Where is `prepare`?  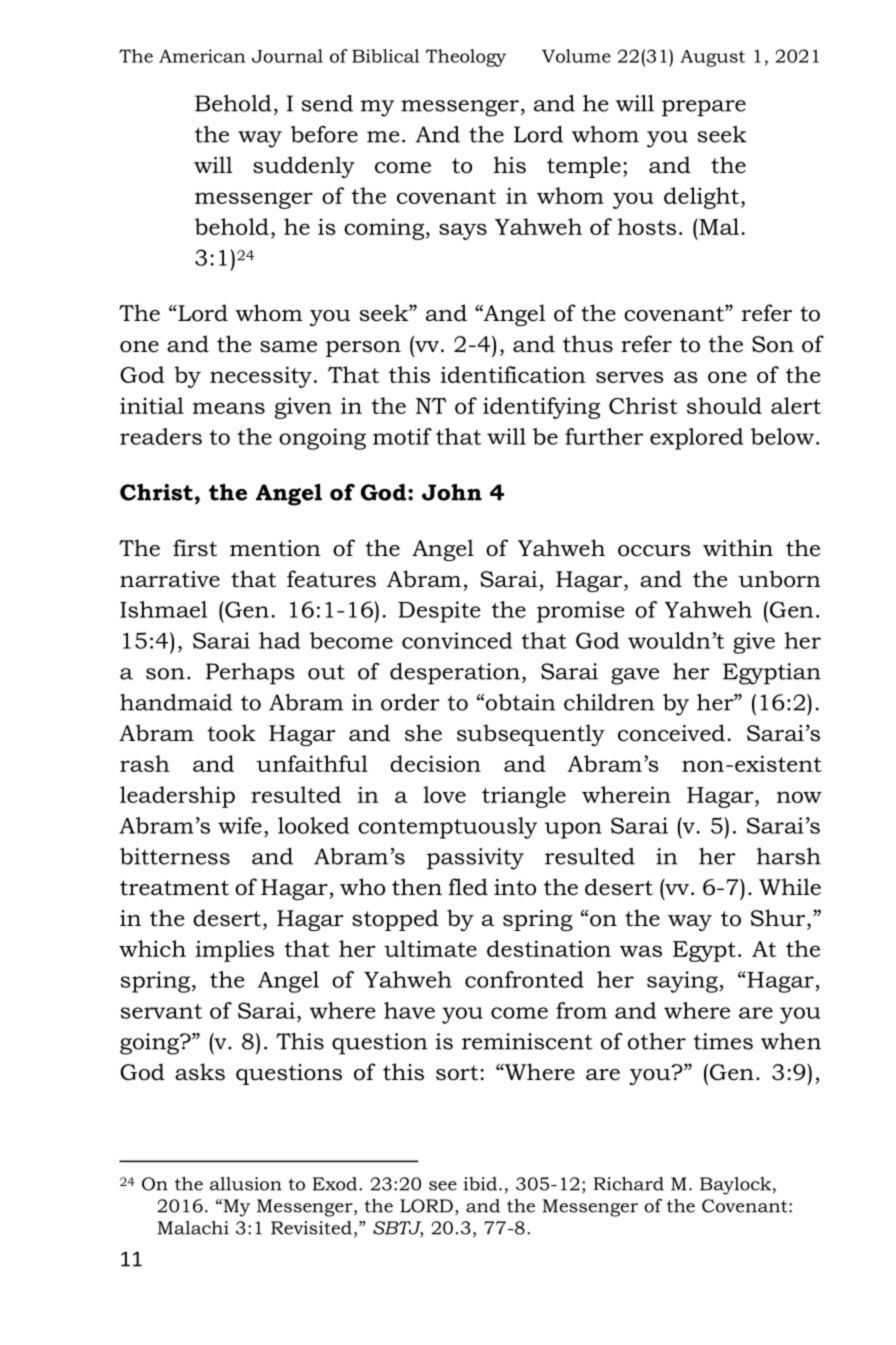 prepare is located at coordinates (704, 108).
